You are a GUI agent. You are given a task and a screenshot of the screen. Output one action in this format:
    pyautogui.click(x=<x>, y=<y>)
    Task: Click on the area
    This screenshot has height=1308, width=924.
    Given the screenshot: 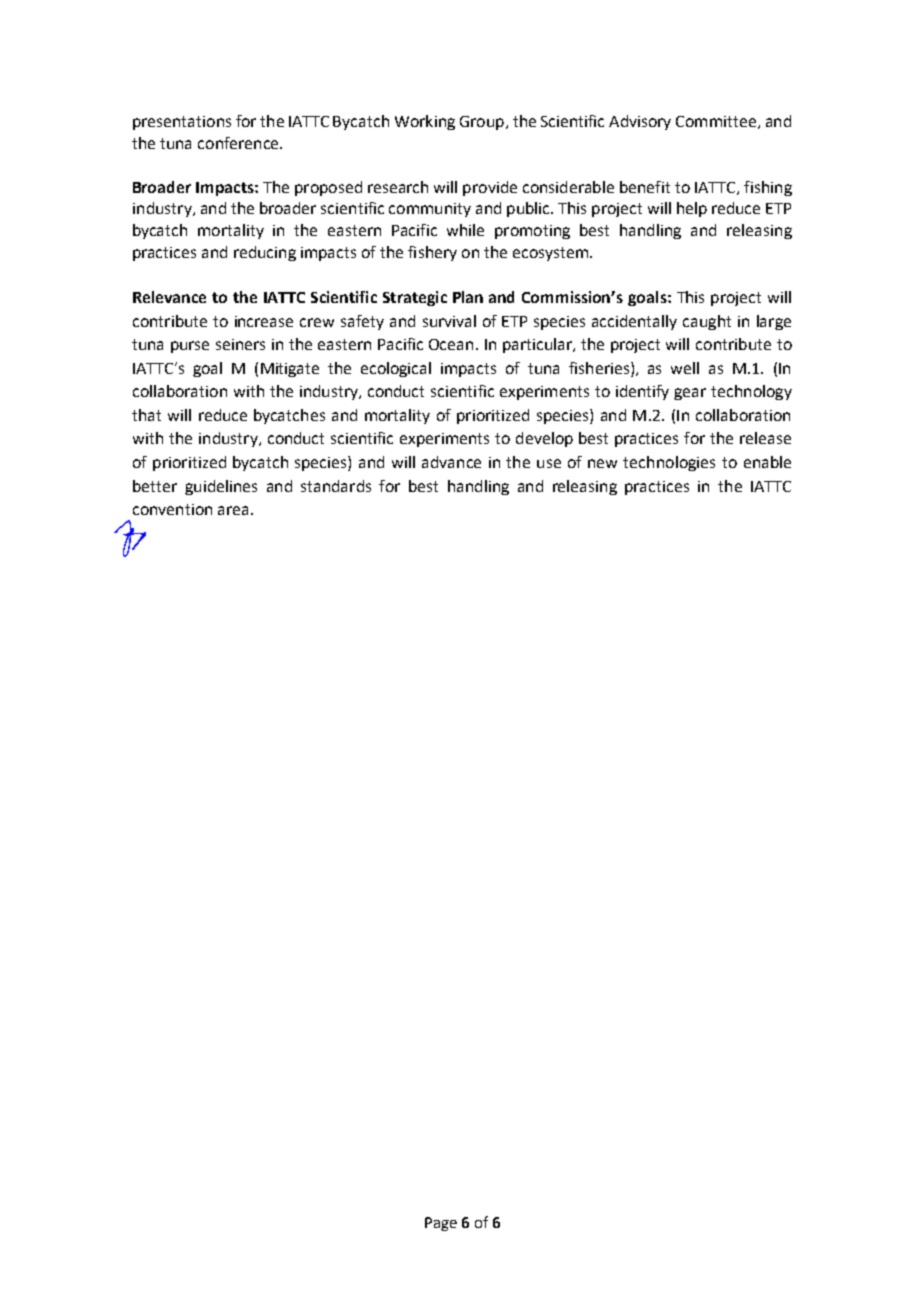 What is the action you would take?
    pyautogui.click(x=233, y=510)
